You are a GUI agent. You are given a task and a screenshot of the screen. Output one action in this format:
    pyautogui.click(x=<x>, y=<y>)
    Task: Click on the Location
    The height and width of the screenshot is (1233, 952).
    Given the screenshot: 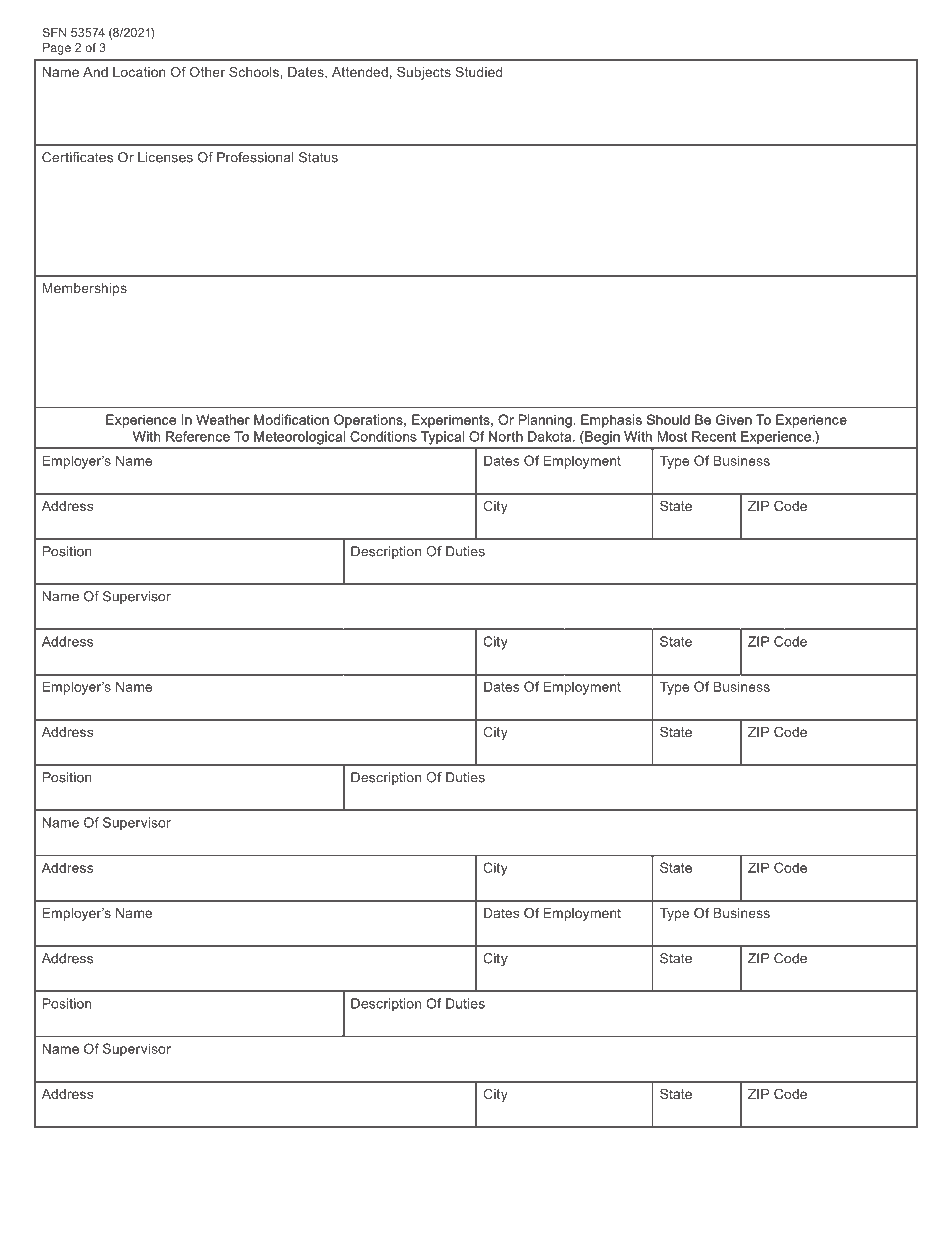 What is the action you would take?
    pyautogui.click(x=139, y=72)
